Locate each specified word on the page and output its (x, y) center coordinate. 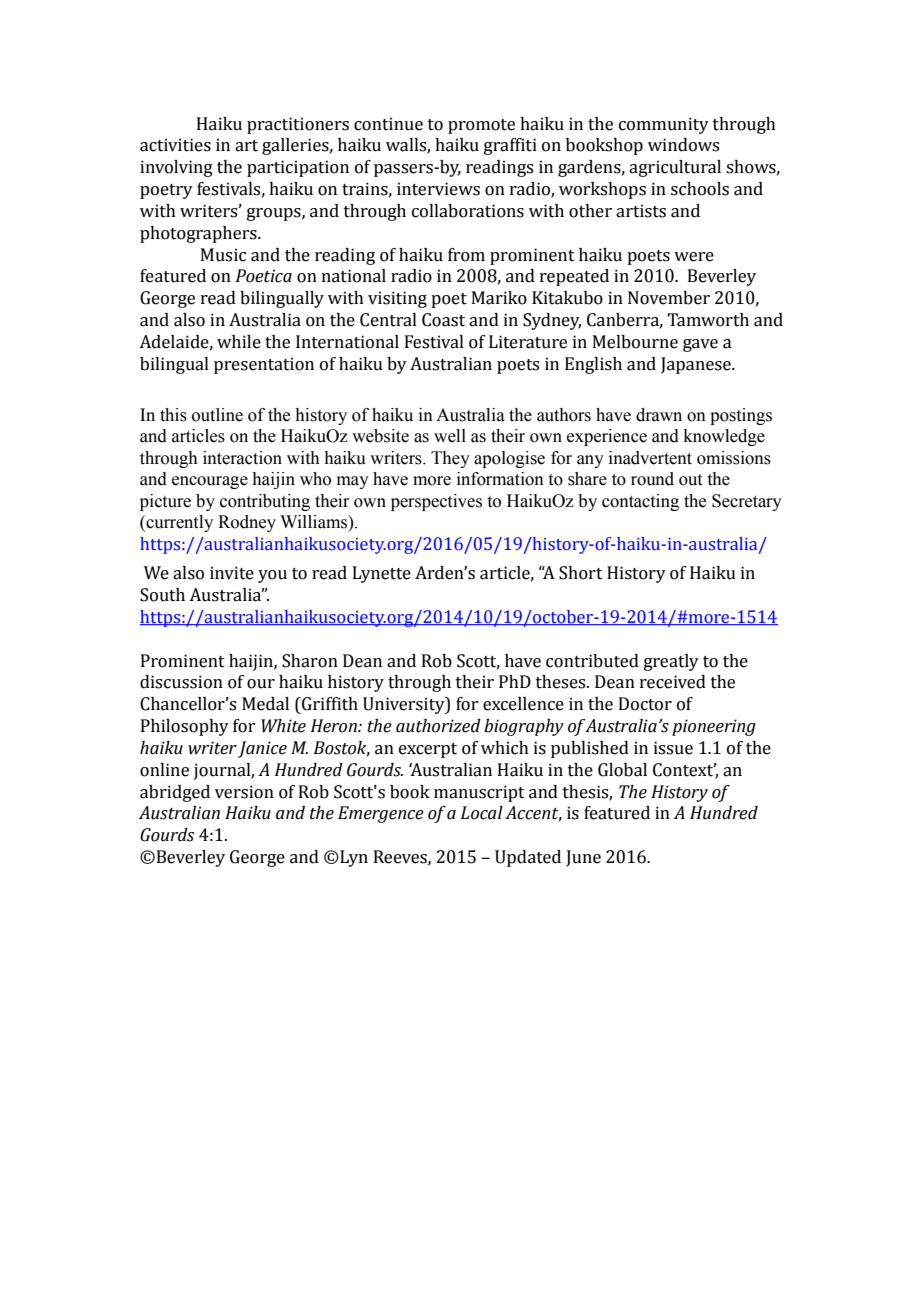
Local (482, 813)
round (652, 479)
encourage (210, 482)
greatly (671, 662)
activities (175, 145)
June (583, 858)
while (239, 342)
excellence (523, 704)
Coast (443, 320)
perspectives (436, 502)
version (244, 792)
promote (481, 126)
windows (683, 145)
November (669, 298)
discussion (181, 682)
